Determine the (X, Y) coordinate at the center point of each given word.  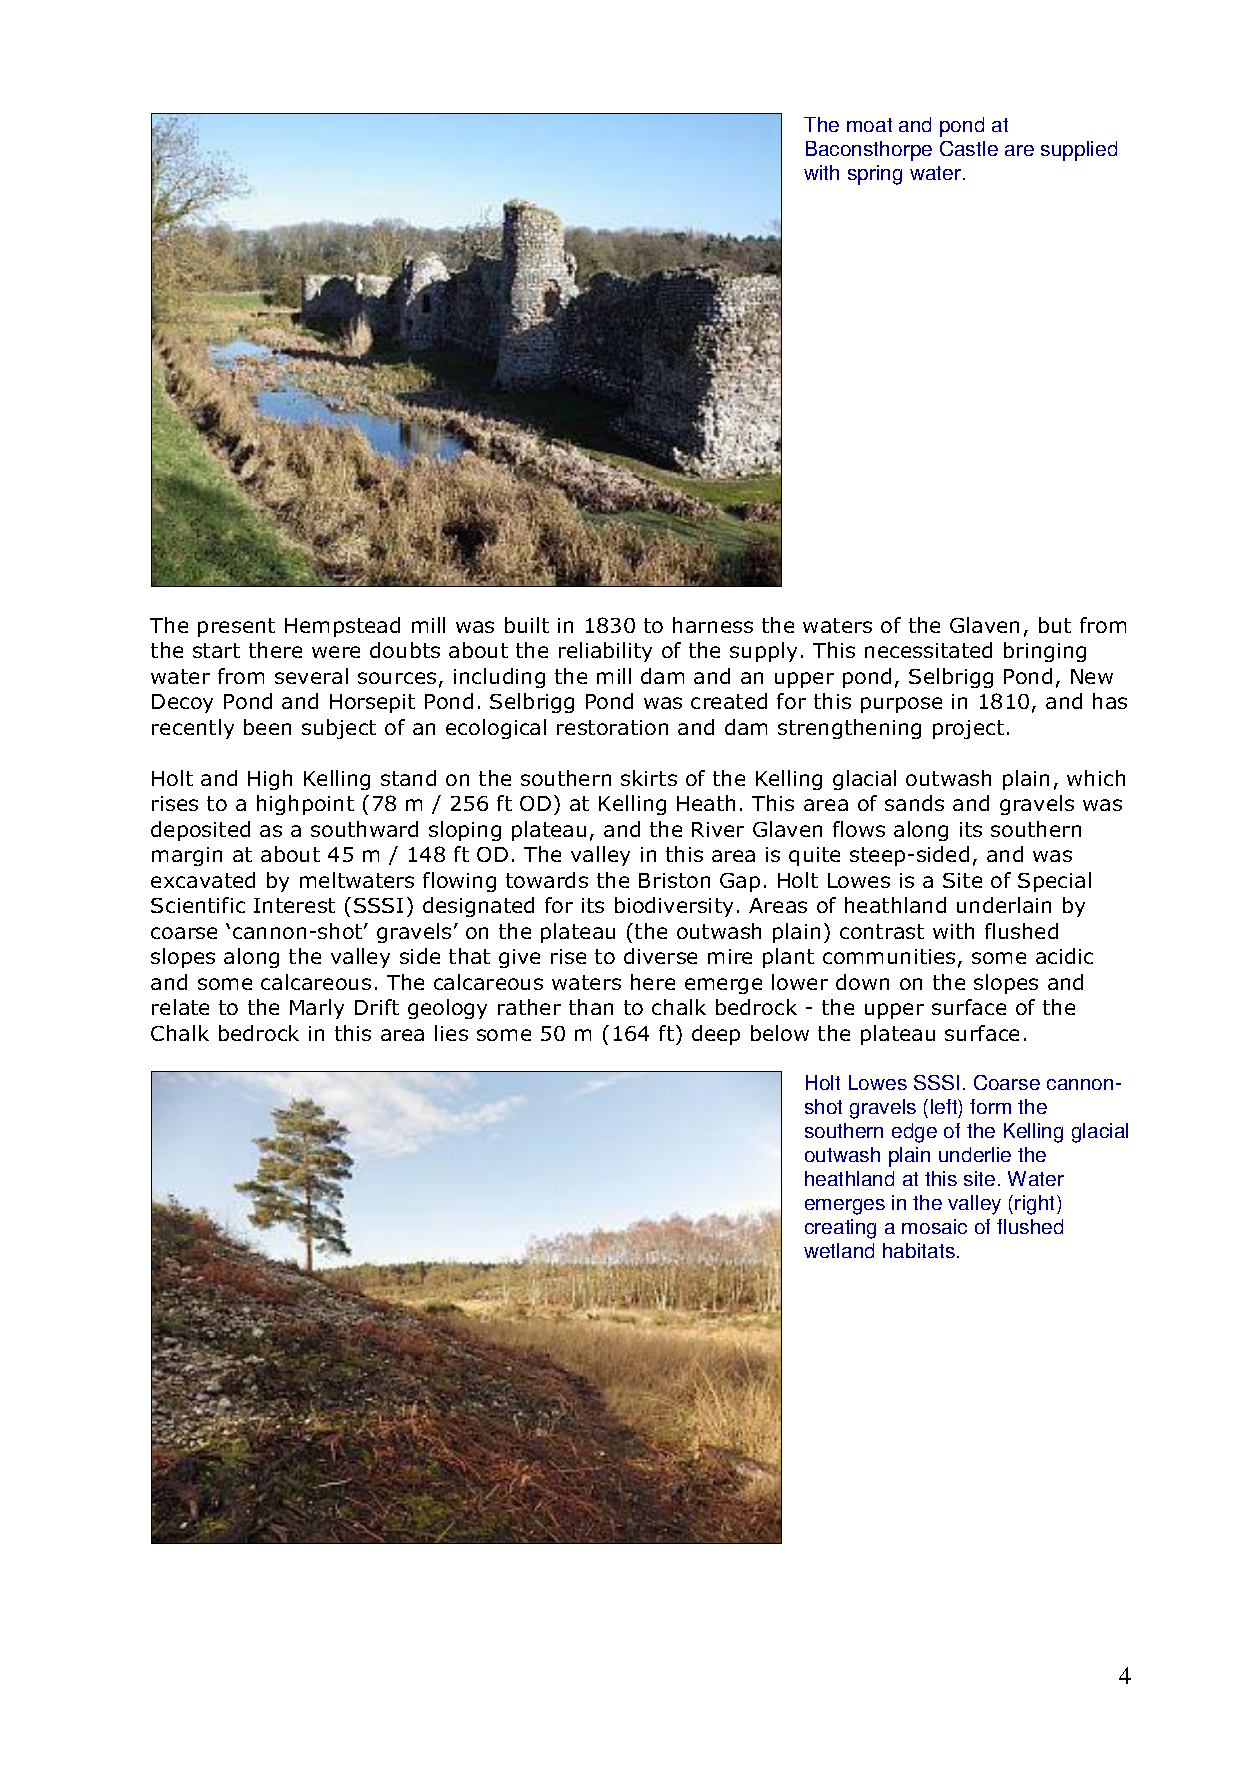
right (1036, 1205)
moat (869, 125)
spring (875, 175)
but (1055, 625)
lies (451, 1033)
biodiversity (674, 907)
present (236, 627)
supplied (1079, 151)
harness (713, 625)
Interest (294, 905)
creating (840, 1229)
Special (1054, 882)
